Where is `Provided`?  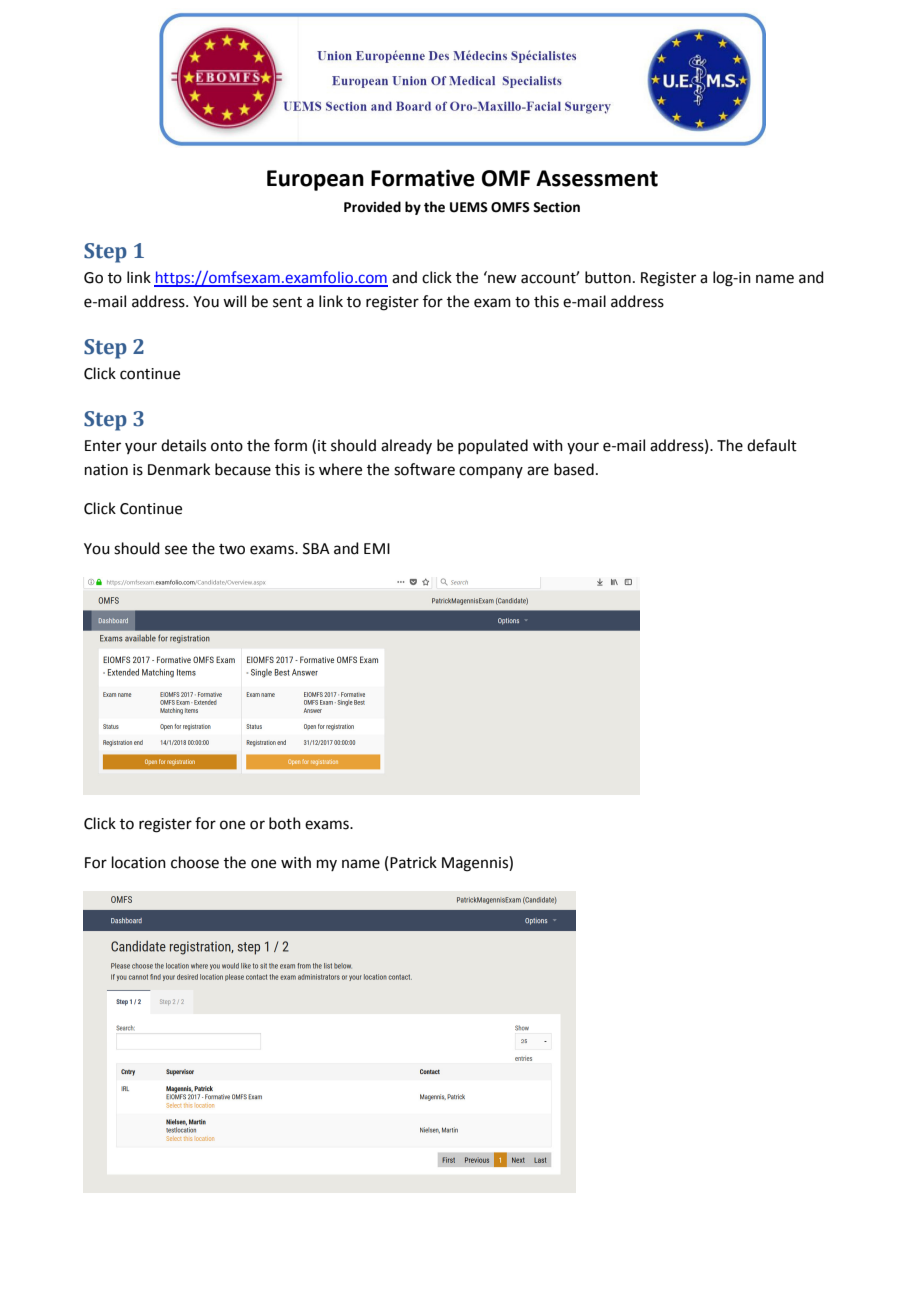 Provided is located at coordinates (372, 207).
